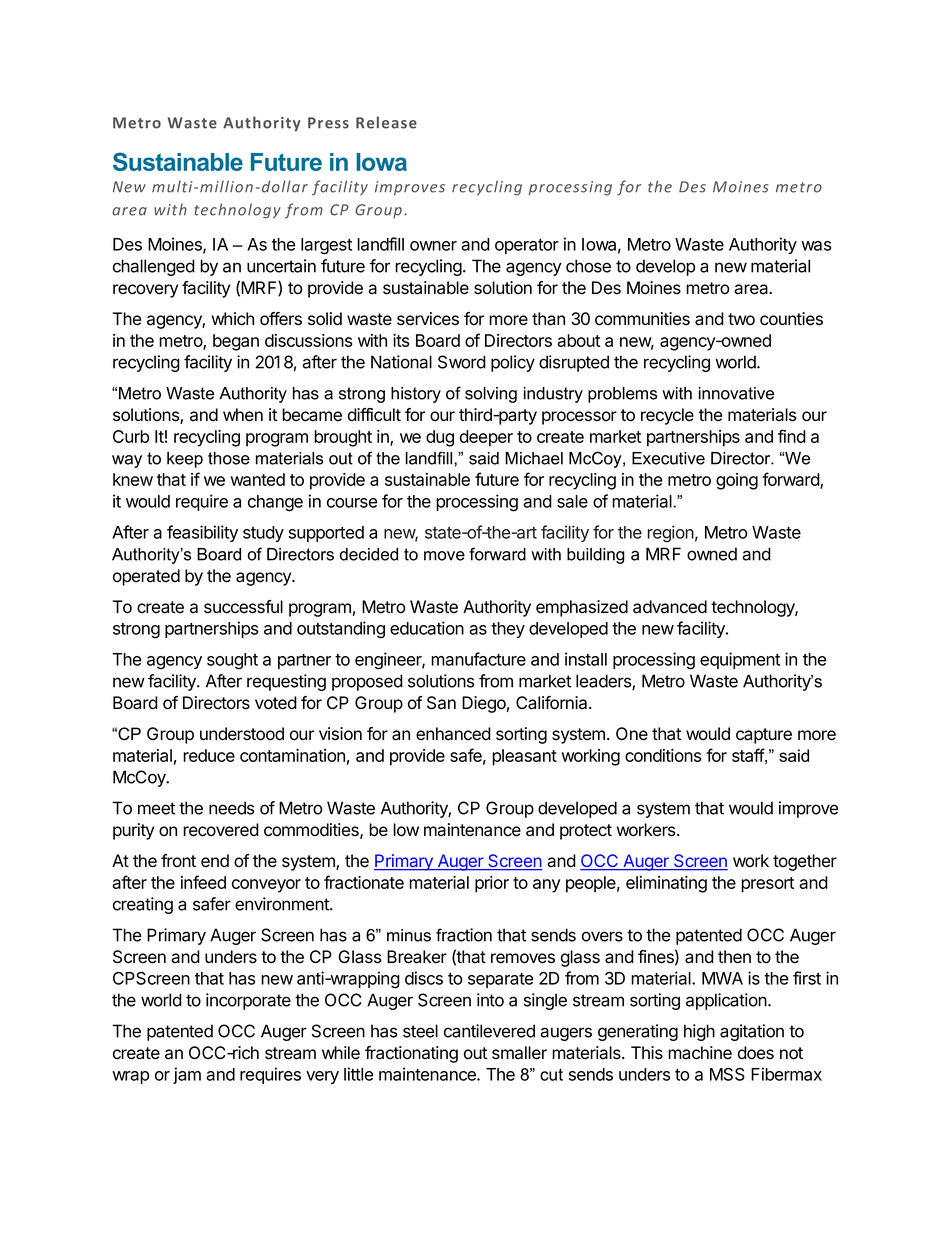 The height and width of the screenshot is (1233, 952). What do you see at coordinates (427, 628) in the screenshot?
I see `education` at bounding box center [427, 628].
